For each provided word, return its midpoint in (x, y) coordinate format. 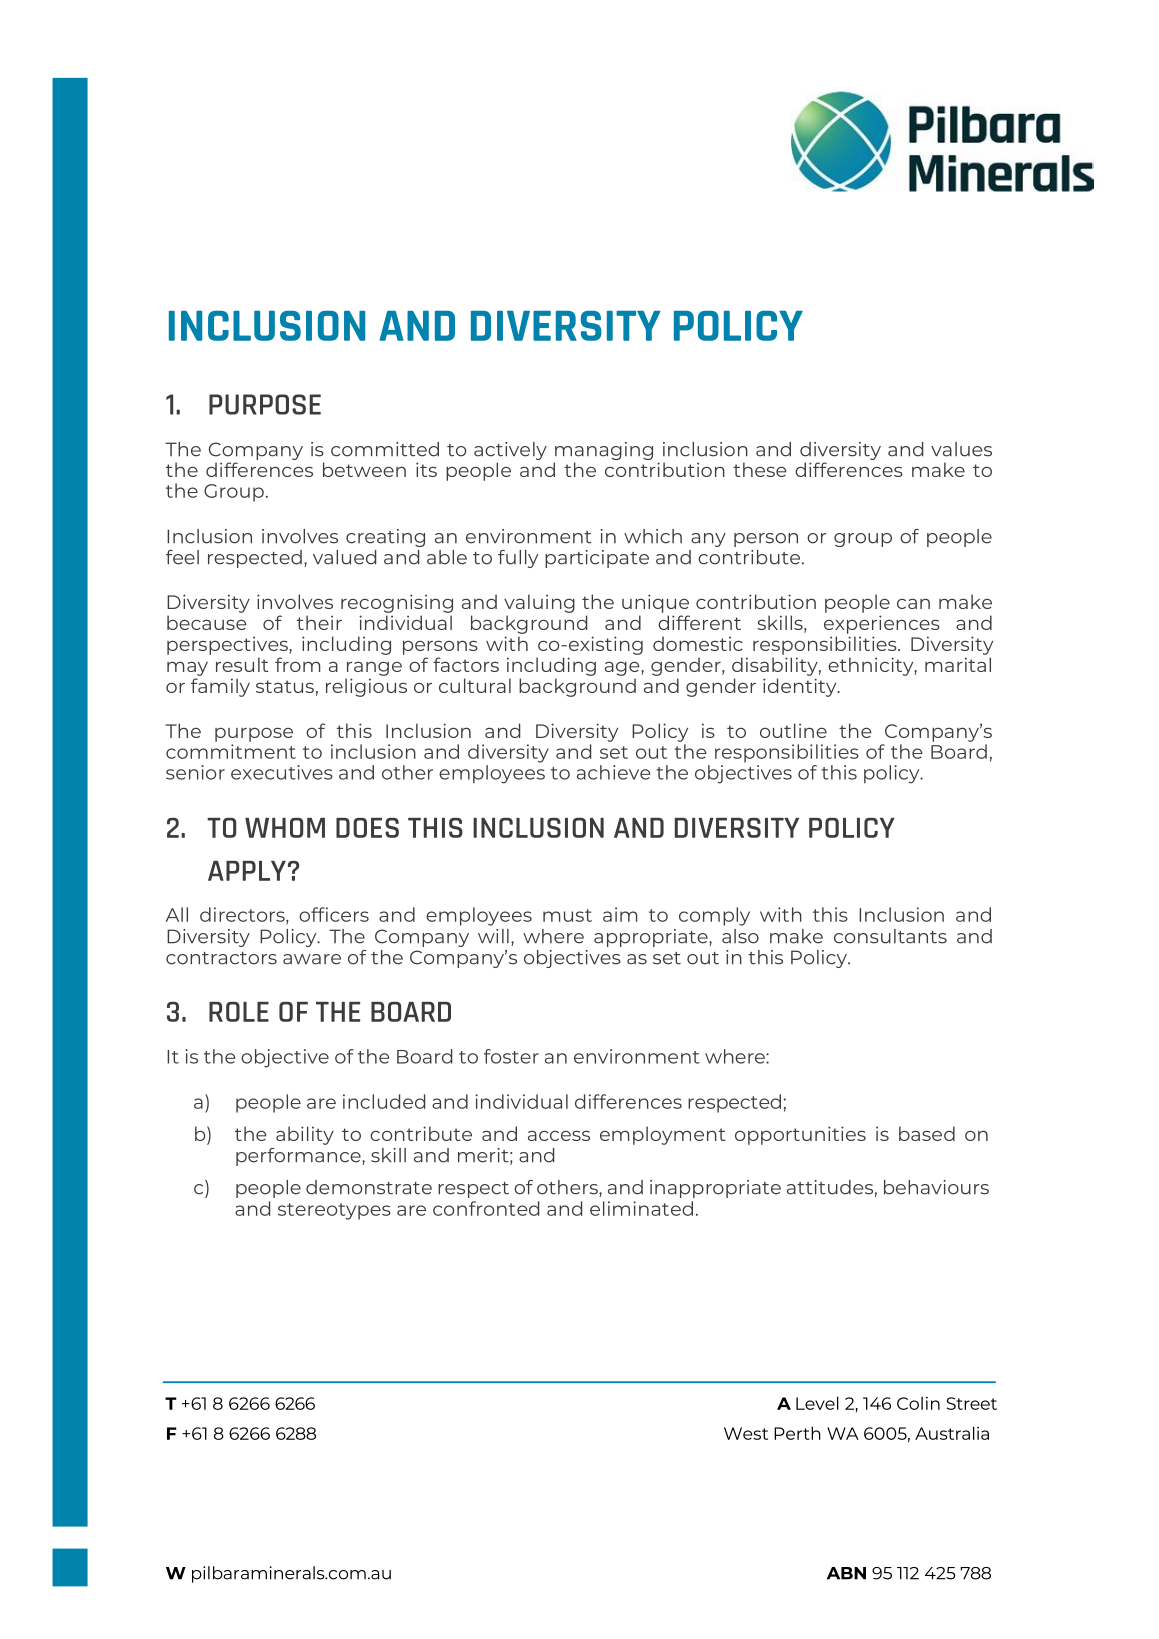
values (961, 449)
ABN (846, 1573)
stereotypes (334, 1211)
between (364, 469)
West (746, 1433)
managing (603, 452)
